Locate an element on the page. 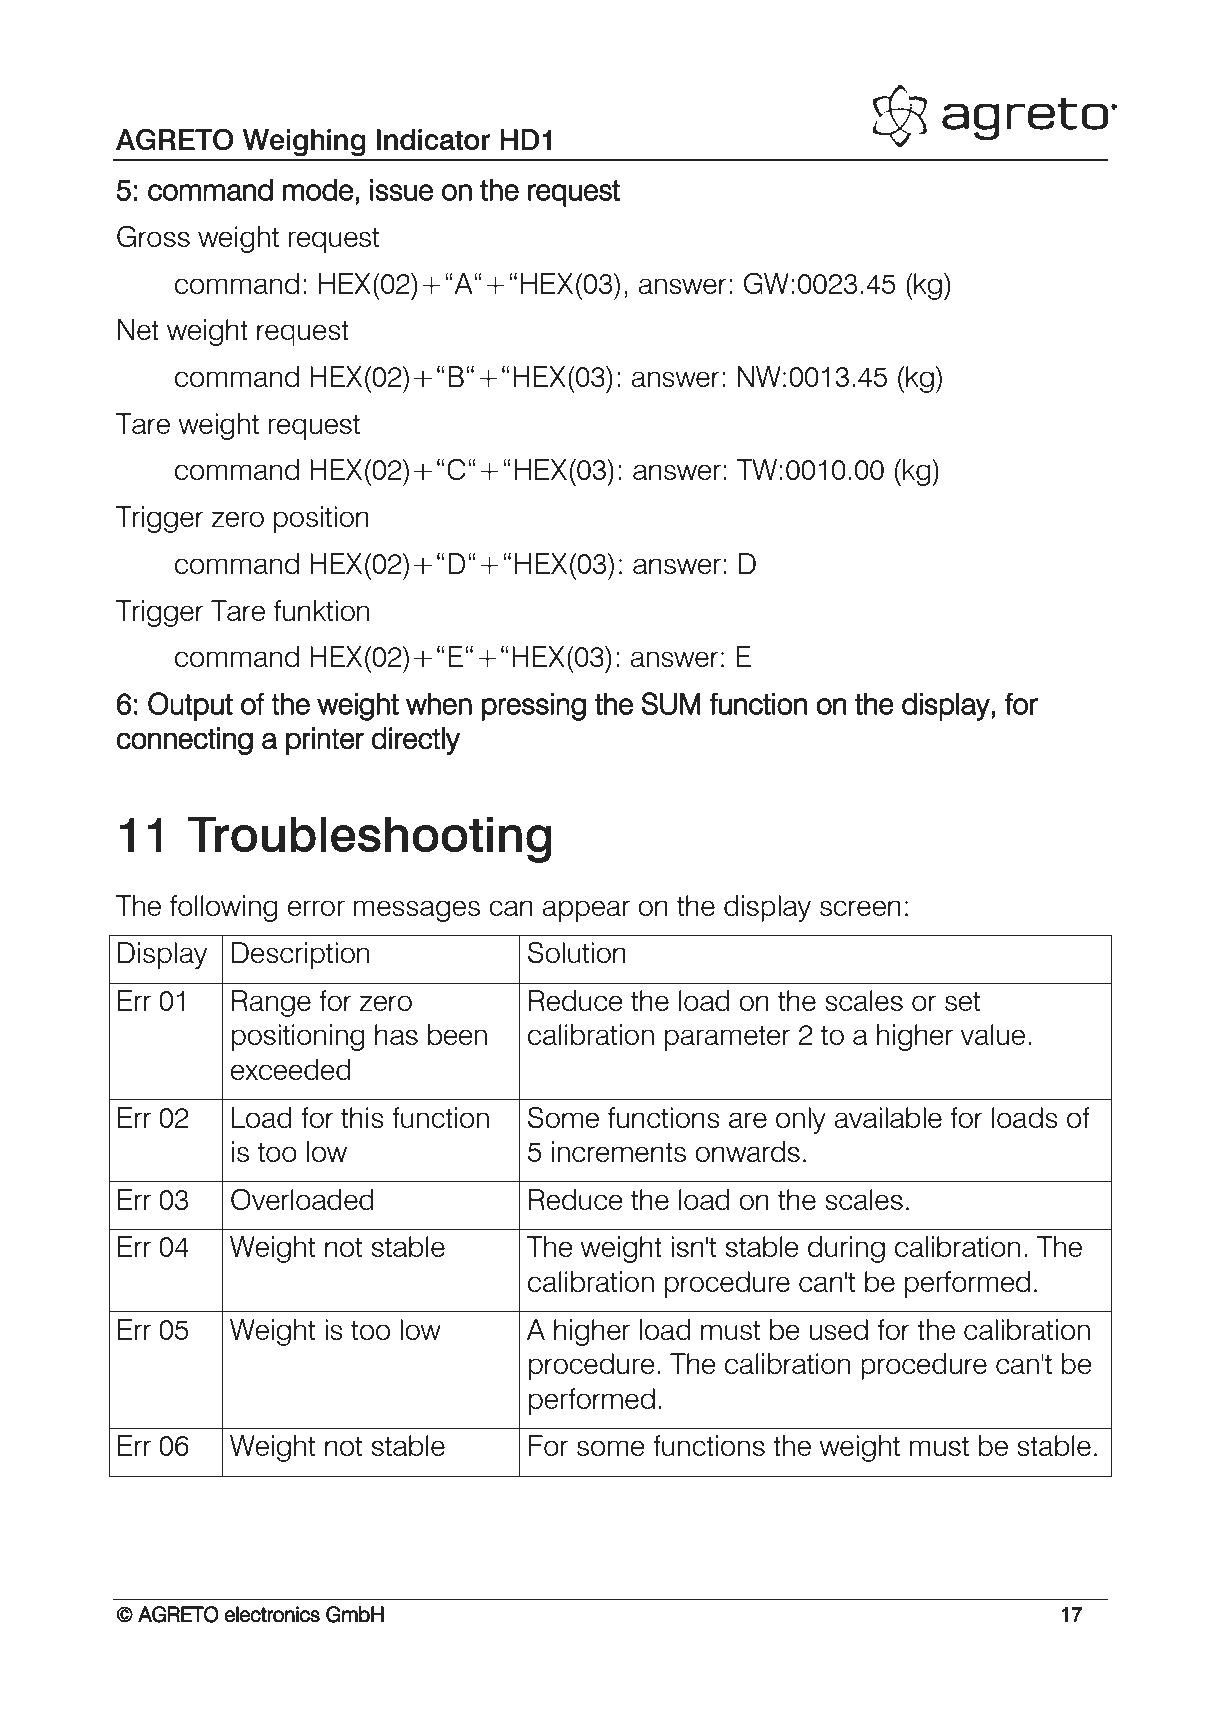  issue is located at coordinates (401, 190).
